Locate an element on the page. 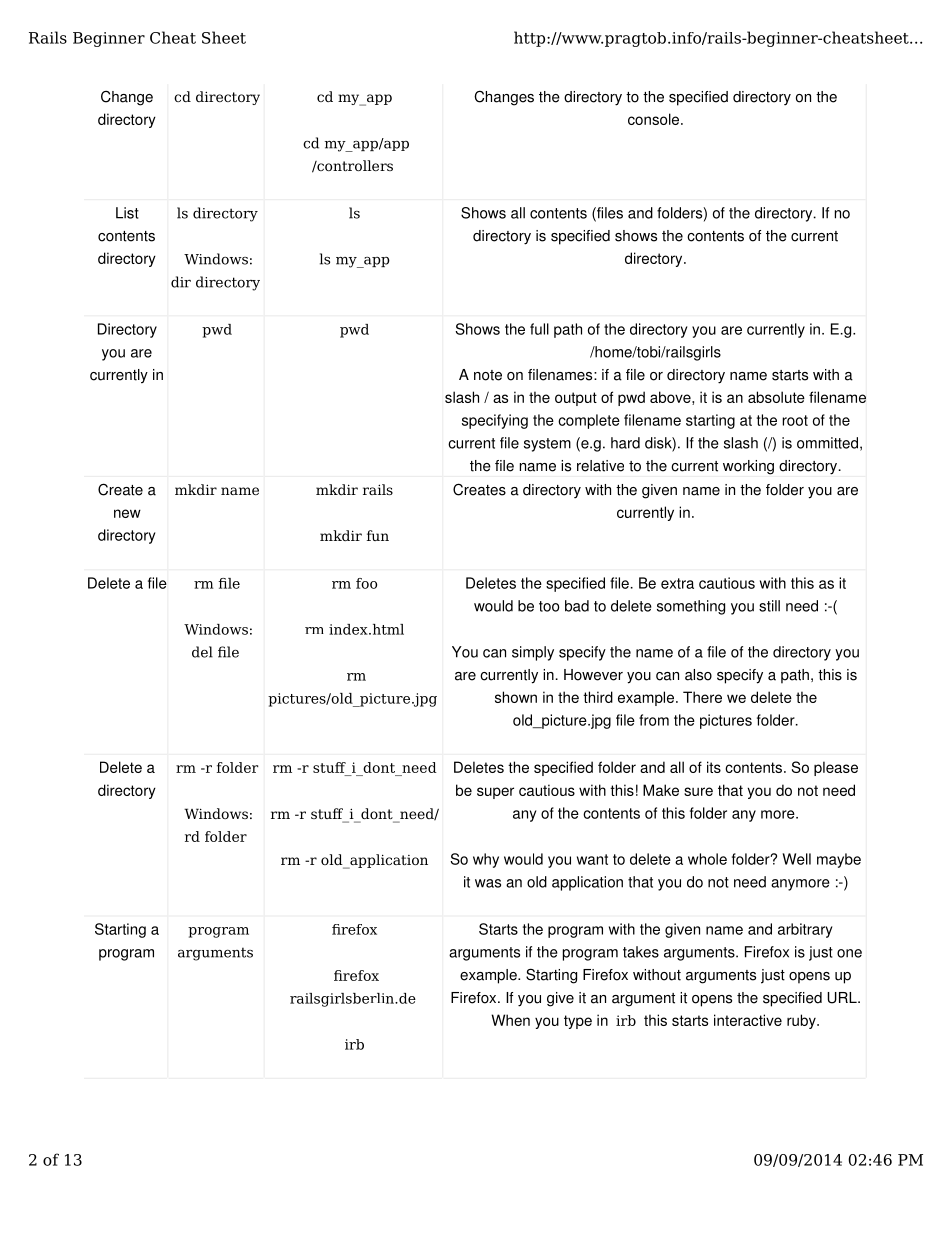 The width and height of the document is (952, 1233). full is located at coordinates (539, 329).
